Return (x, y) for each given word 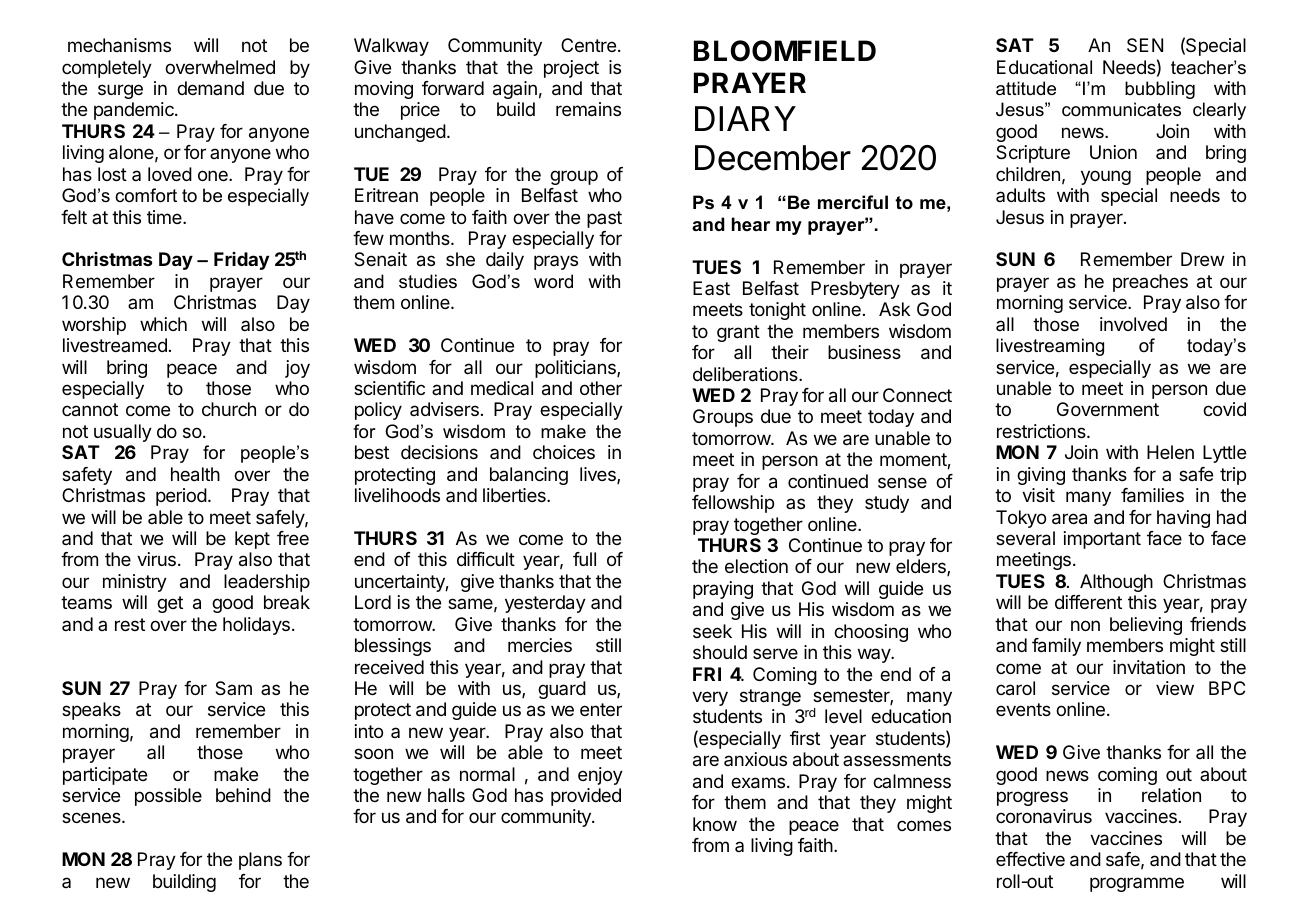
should (720, 652)
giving (1041, 476)
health (195, 474)
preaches (1150, 283)
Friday (241, 261)
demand (210, 88)
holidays (256, 626)
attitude (1026, 88)
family (1056, 647)
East (711, 288)
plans (260, 861)
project (571, 69)
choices (564, 452)
